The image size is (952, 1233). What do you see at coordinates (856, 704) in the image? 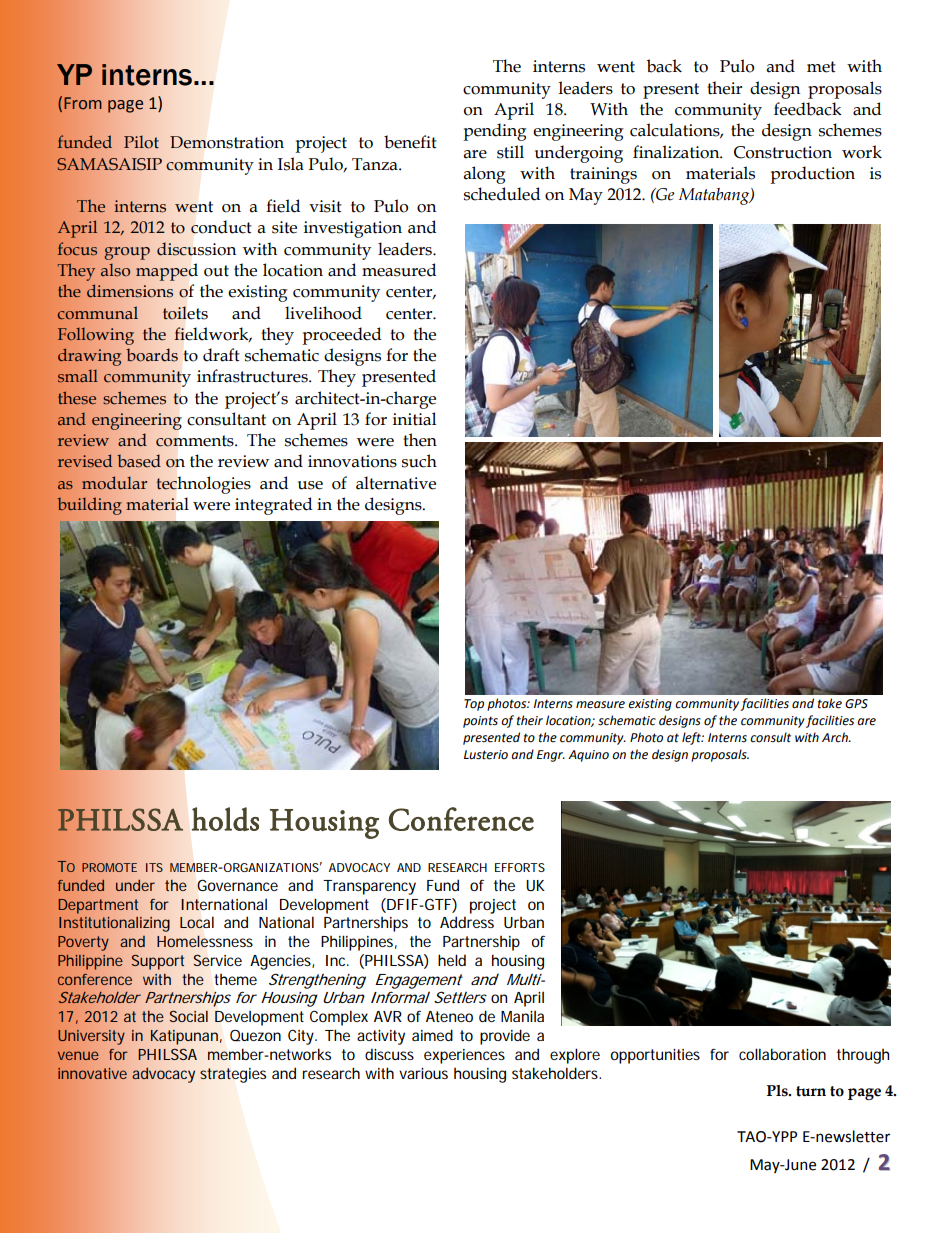
I see `GPS` at bounding box center [856, 704].
